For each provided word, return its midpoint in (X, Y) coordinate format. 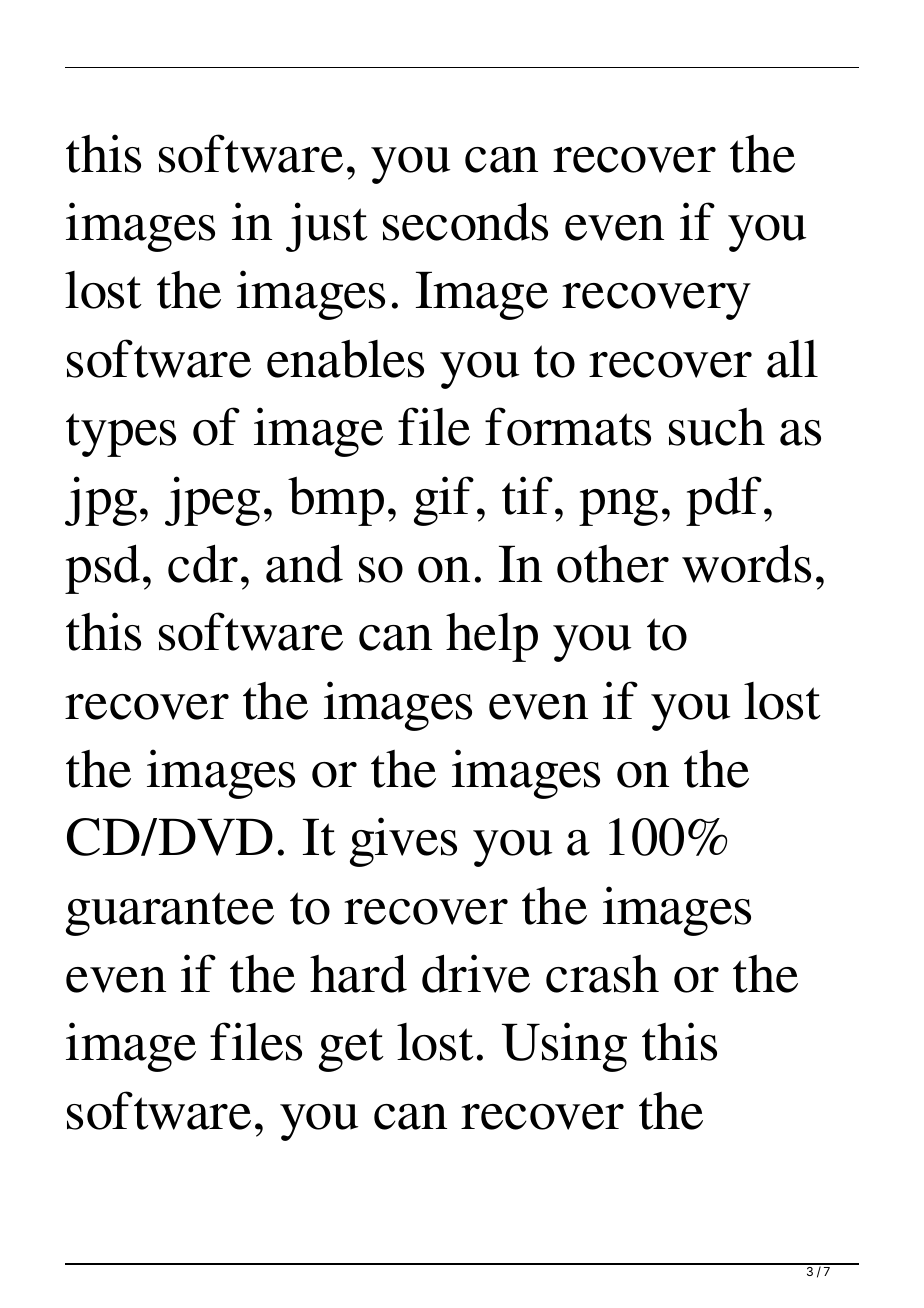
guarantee (170, 914)
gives (403, 842)
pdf (724, 501)
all (792, 359)
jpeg (212, 501)
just (327, 227)
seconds (465, 221)
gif (444, 501)
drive (476, 973)
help (492, 637)
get (351, 1050)
